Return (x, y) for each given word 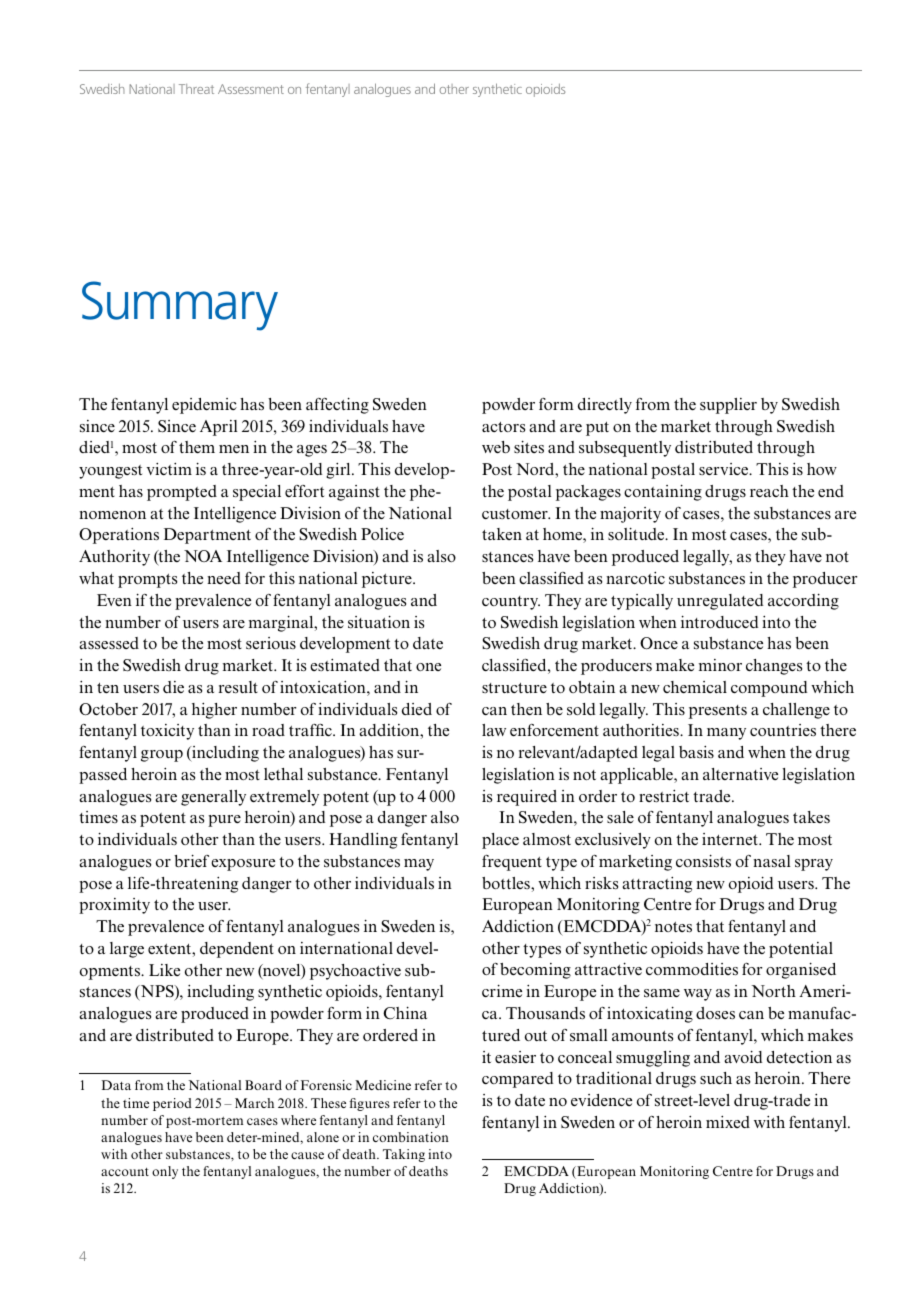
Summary (180, 306)
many (726, 734)
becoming (535, 971)
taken (502, 534)
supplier (728, 406)
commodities (692, 969)
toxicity (167, 732)
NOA (203, 556)
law (494, 730)
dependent (237, 950)
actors (503, 427)
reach (769, 491)
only (165, 1172)
